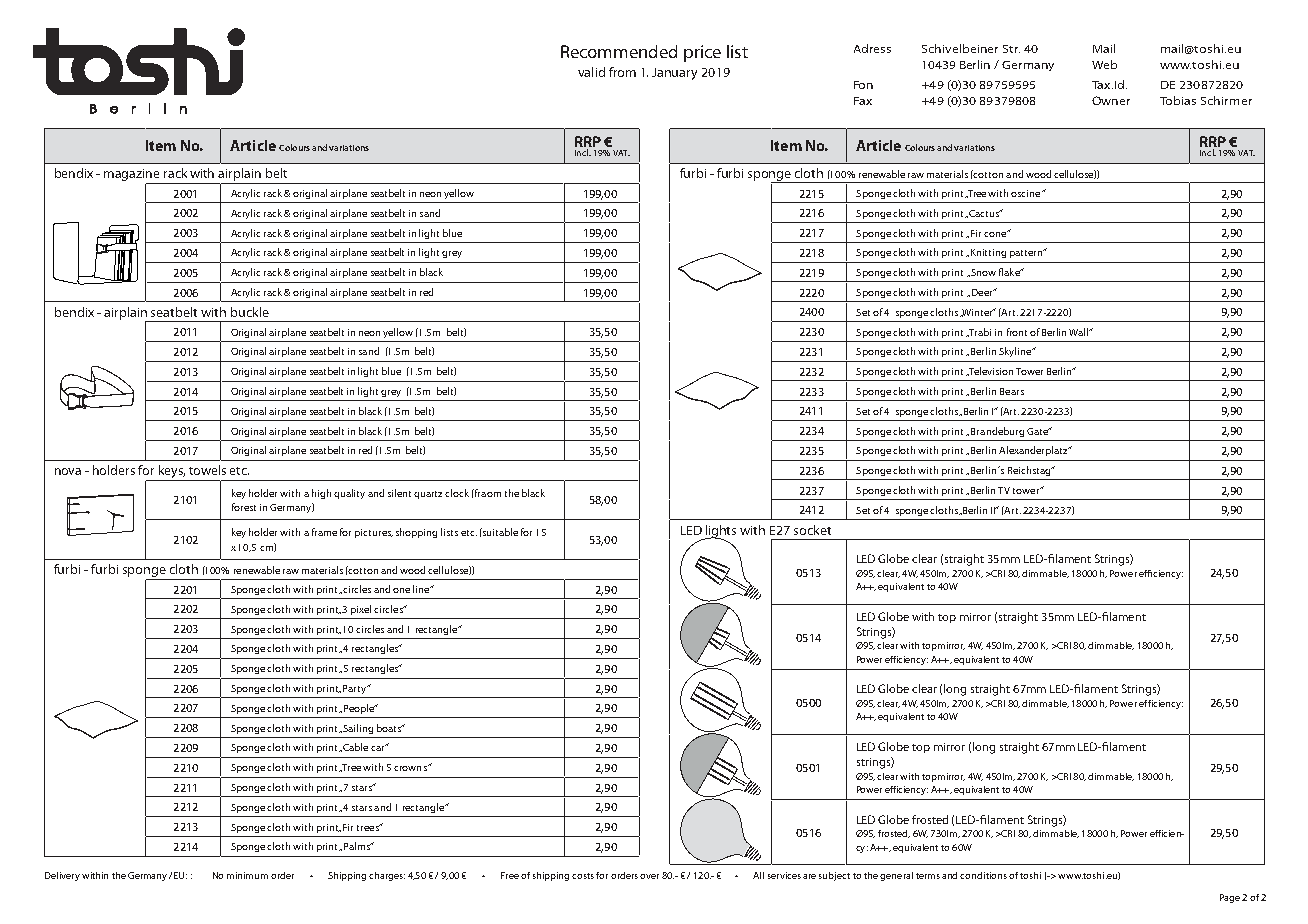  I want to click on Bears, so click(1012, 391).
